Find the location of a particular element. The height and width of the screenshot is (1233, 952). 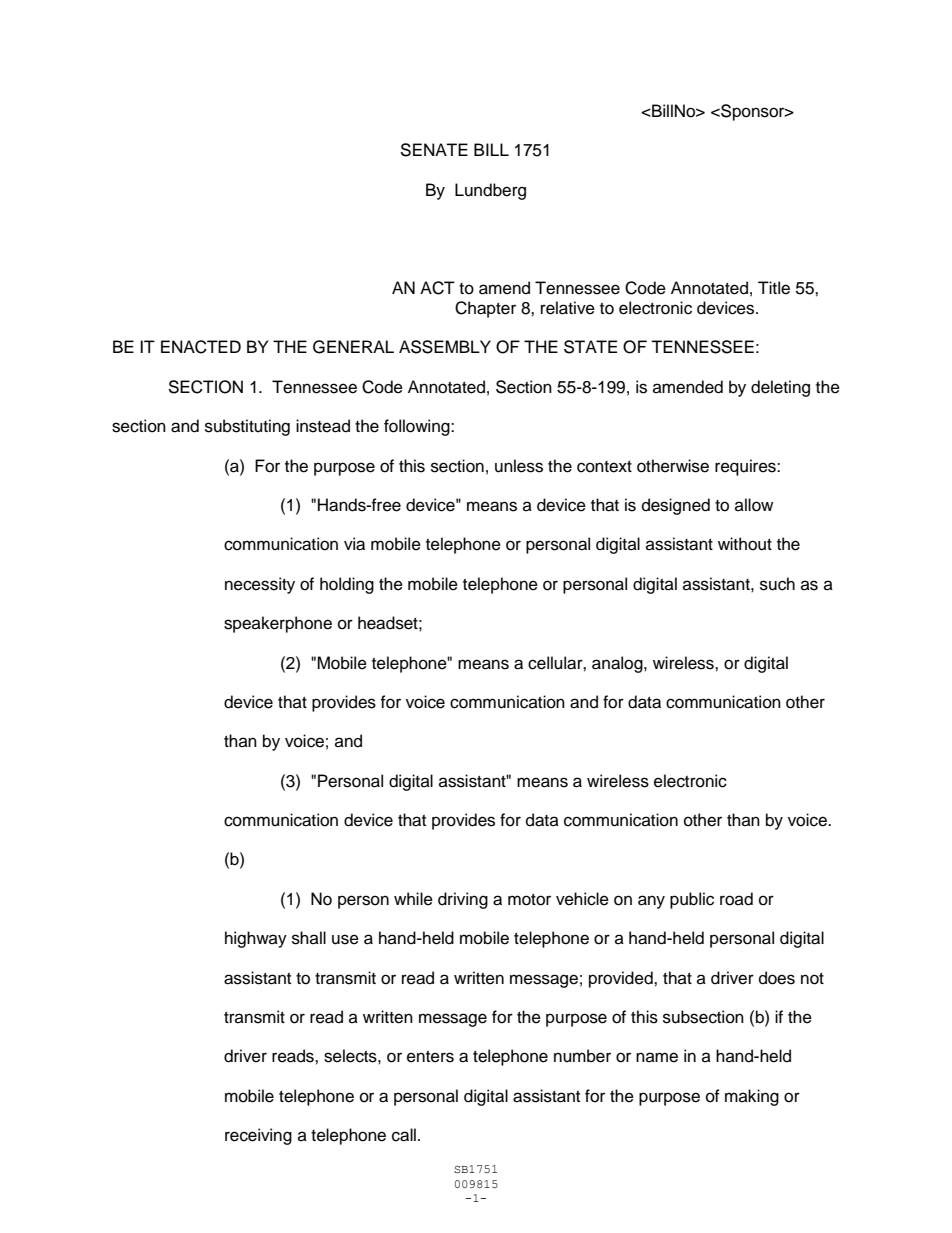

highway is located at coordinates (256, 939).
